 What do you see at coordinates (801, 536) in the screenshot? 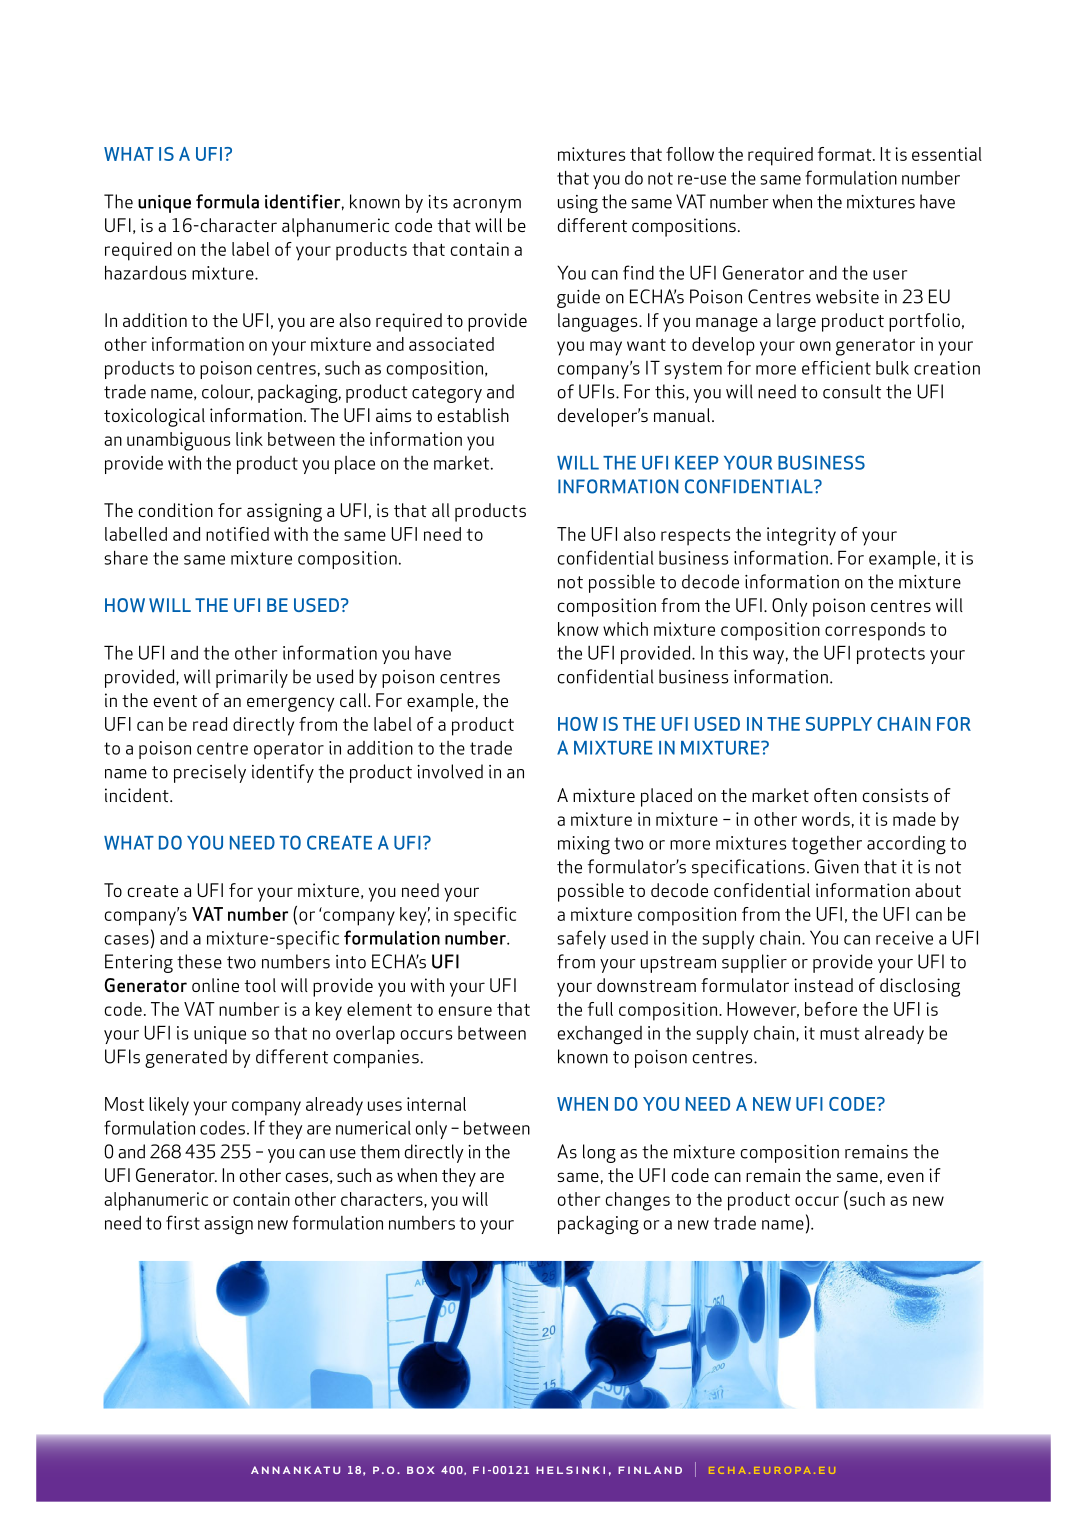
I see `integrity` at bounding box center [801, 536].
